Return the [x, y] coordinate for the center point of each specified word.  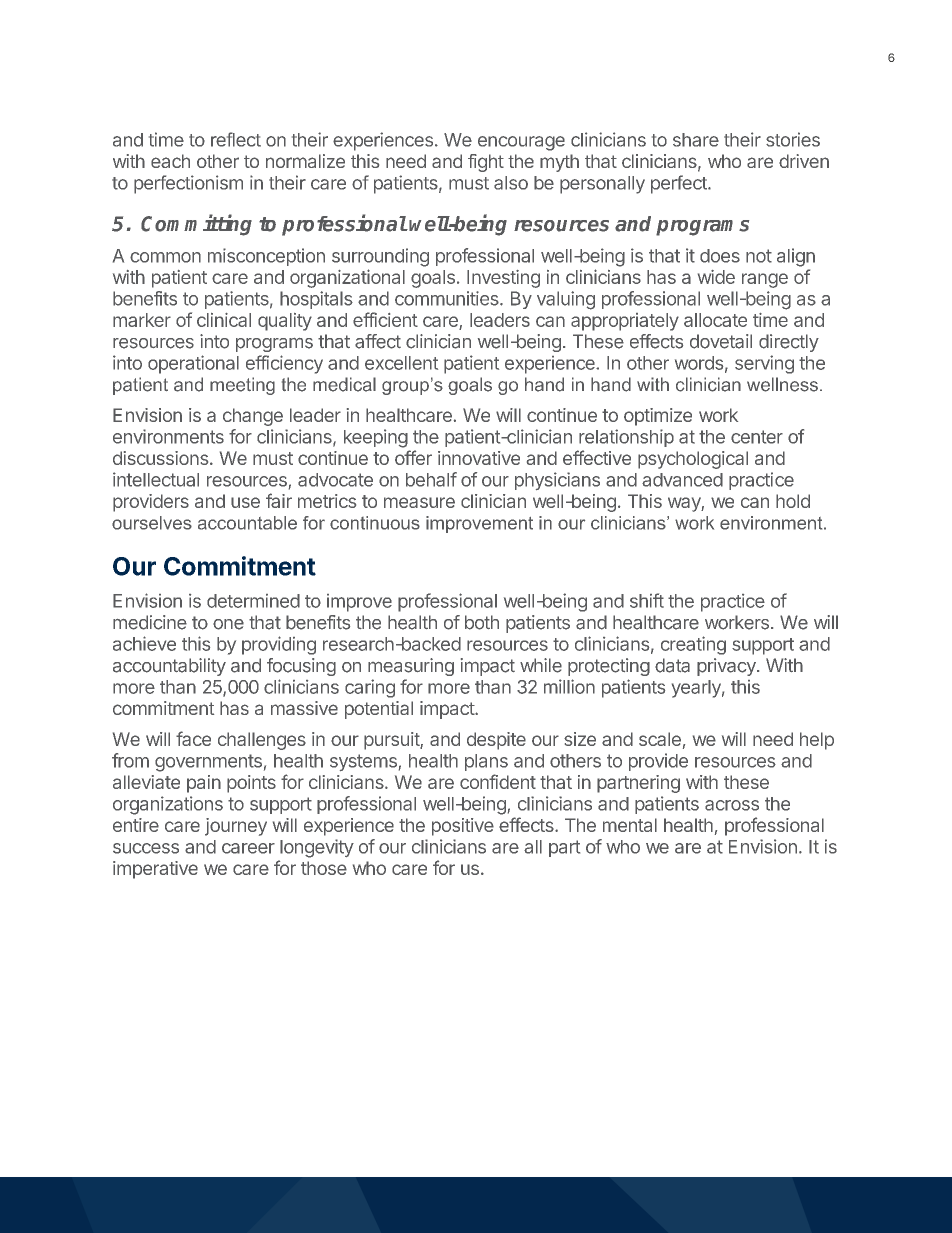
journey [236, 827]
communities [448, 298]
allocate [715, 320]
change [253, 417]
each [170, 161]
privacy [727, 667]
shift [647, 600]
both [482, 622]
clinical [224, 320]
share [696, 140]
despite [496, 741]
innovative [479, 458]
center [757, 437]
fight [486, 163]
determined [253, 601]
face [193, 738]
